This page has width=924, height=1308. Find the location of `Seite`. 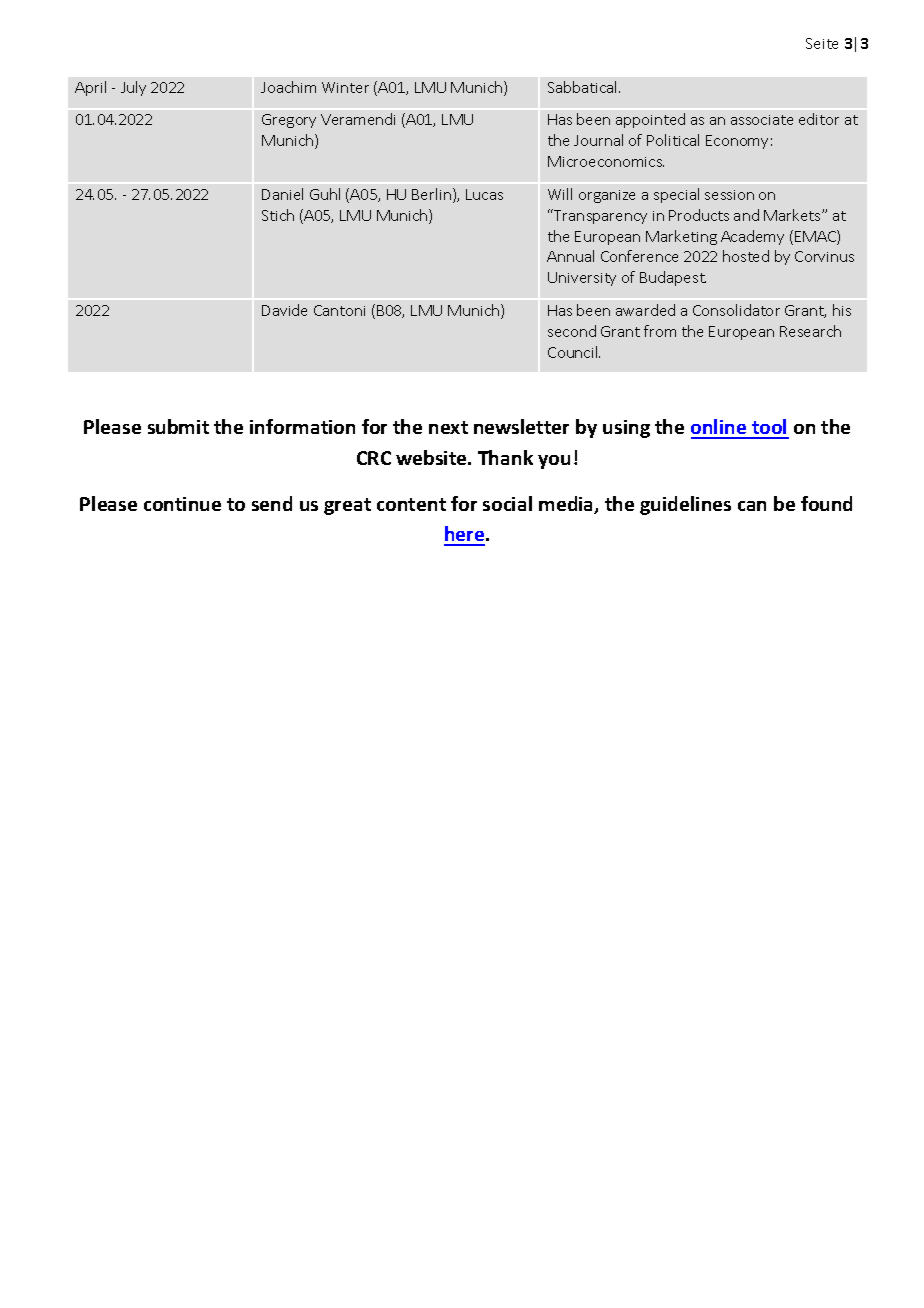

Seite is located at coordinates (822, 43).
